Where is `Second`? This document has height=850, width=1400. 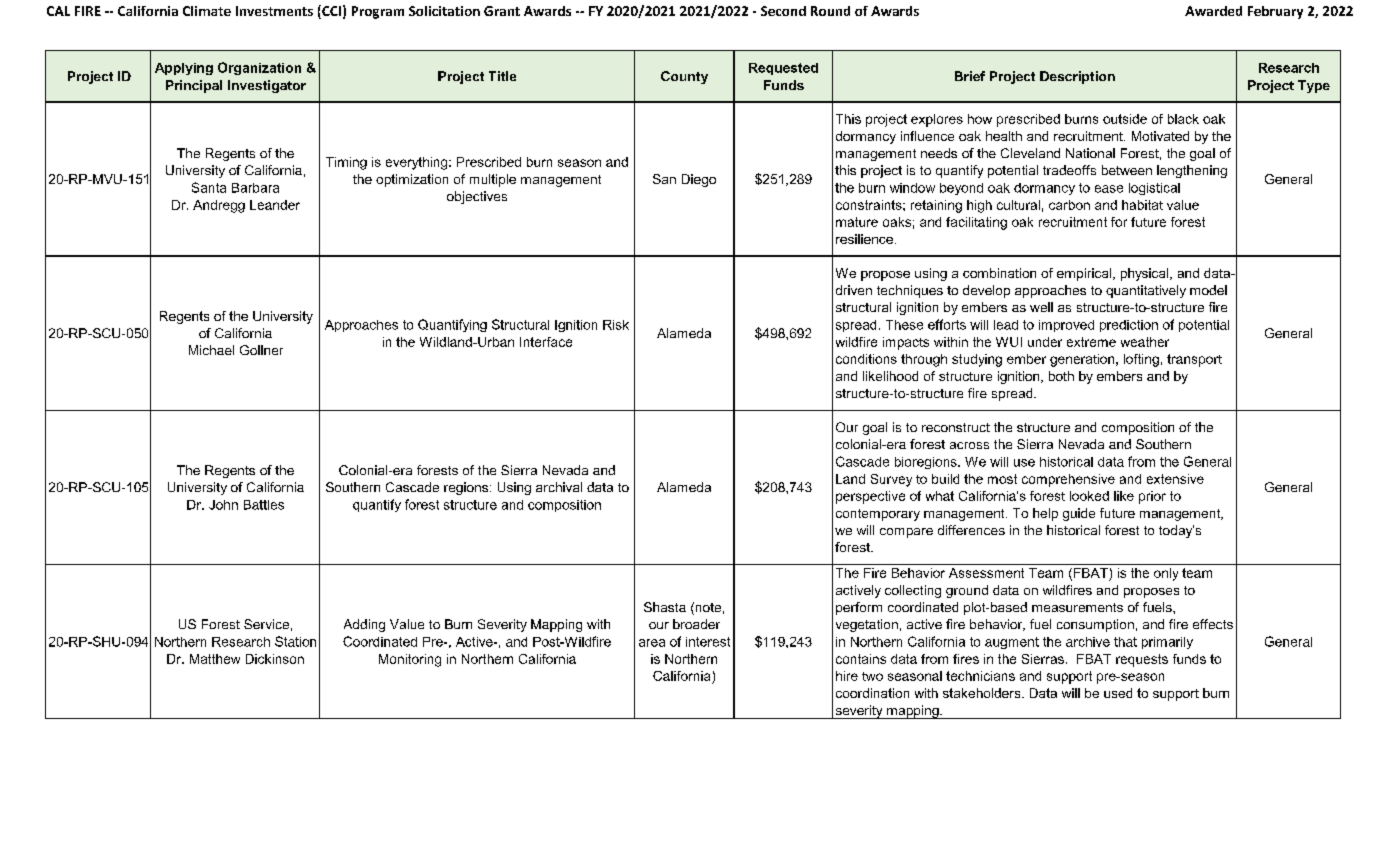
Second is located at coordinates (783, 11).
